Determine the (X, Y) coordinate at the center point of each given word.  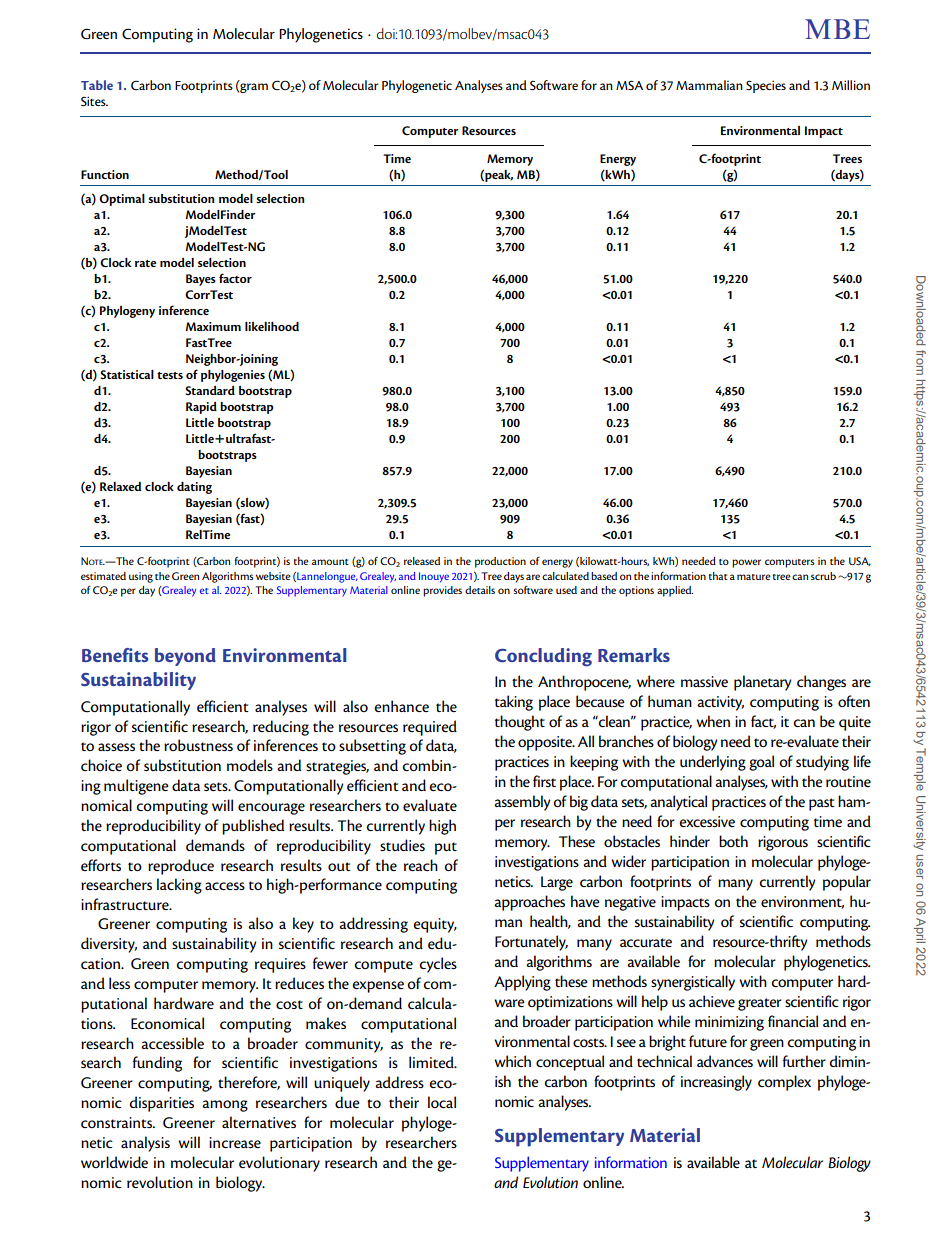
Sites (94, 101)
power (746, 563)
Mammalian (709, 85)
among (225, 1106)
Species (766, 86)
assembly (522, 803)
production (500, 562)
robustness (198, 745)
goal (761, 763)
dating (194, 488)
